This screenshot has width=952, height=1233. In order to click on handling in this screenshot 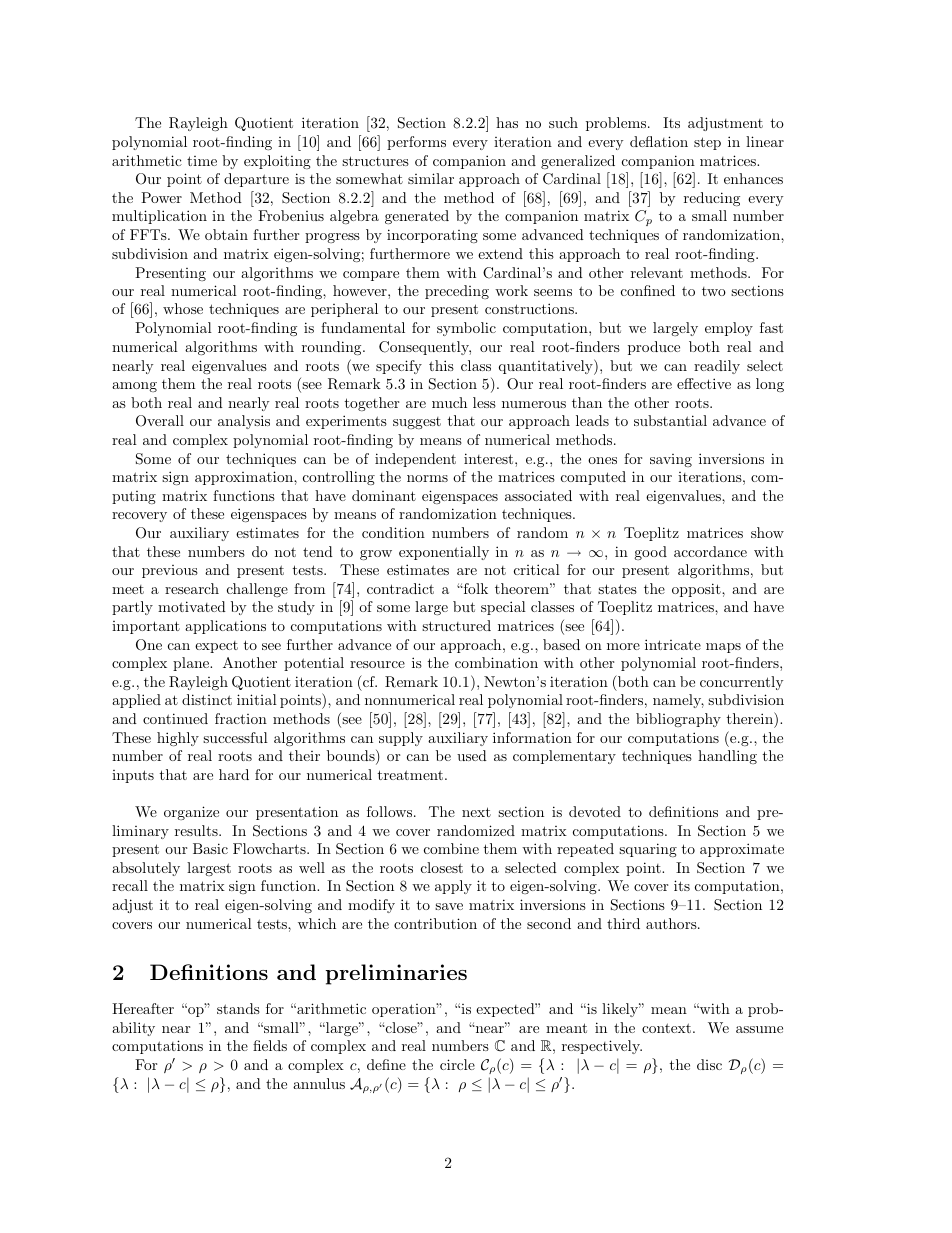, I will do `click(727, 757)`.
